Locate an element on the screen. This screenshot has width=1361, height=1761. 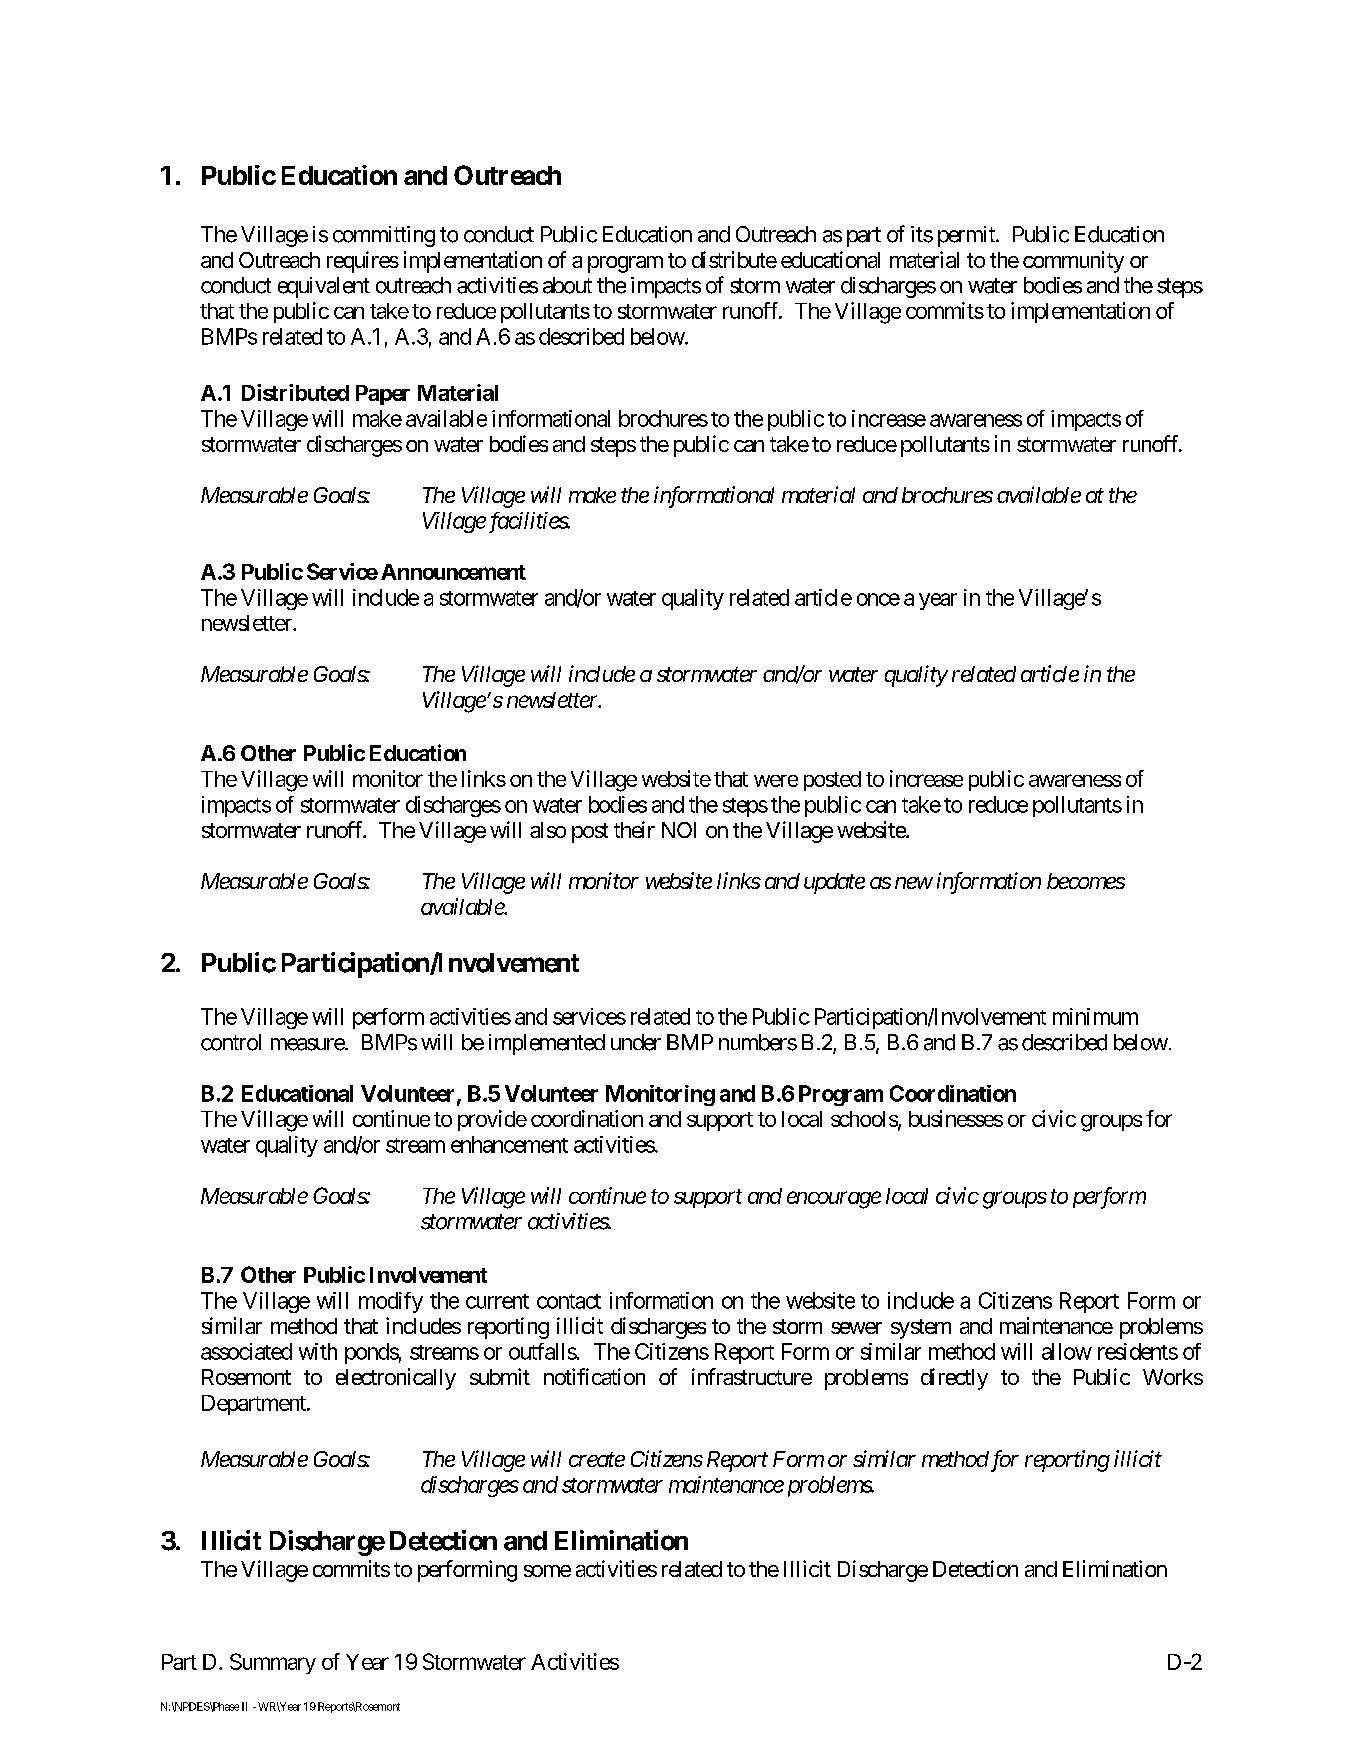
contact is located at coordinates (569, 1301).
